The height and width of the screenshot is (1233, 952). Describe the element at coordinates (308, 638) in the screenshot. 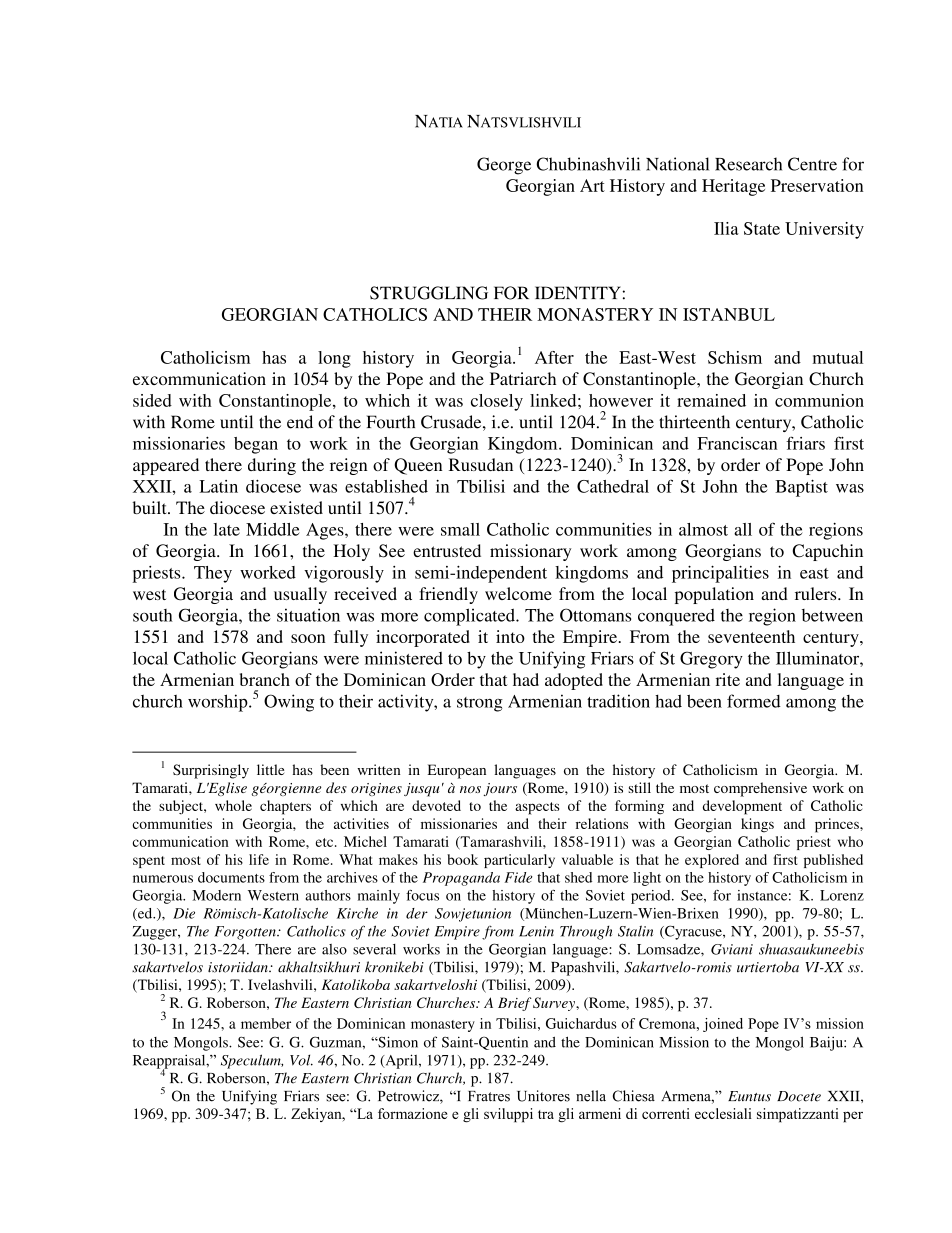

I see `soon` at that location.
